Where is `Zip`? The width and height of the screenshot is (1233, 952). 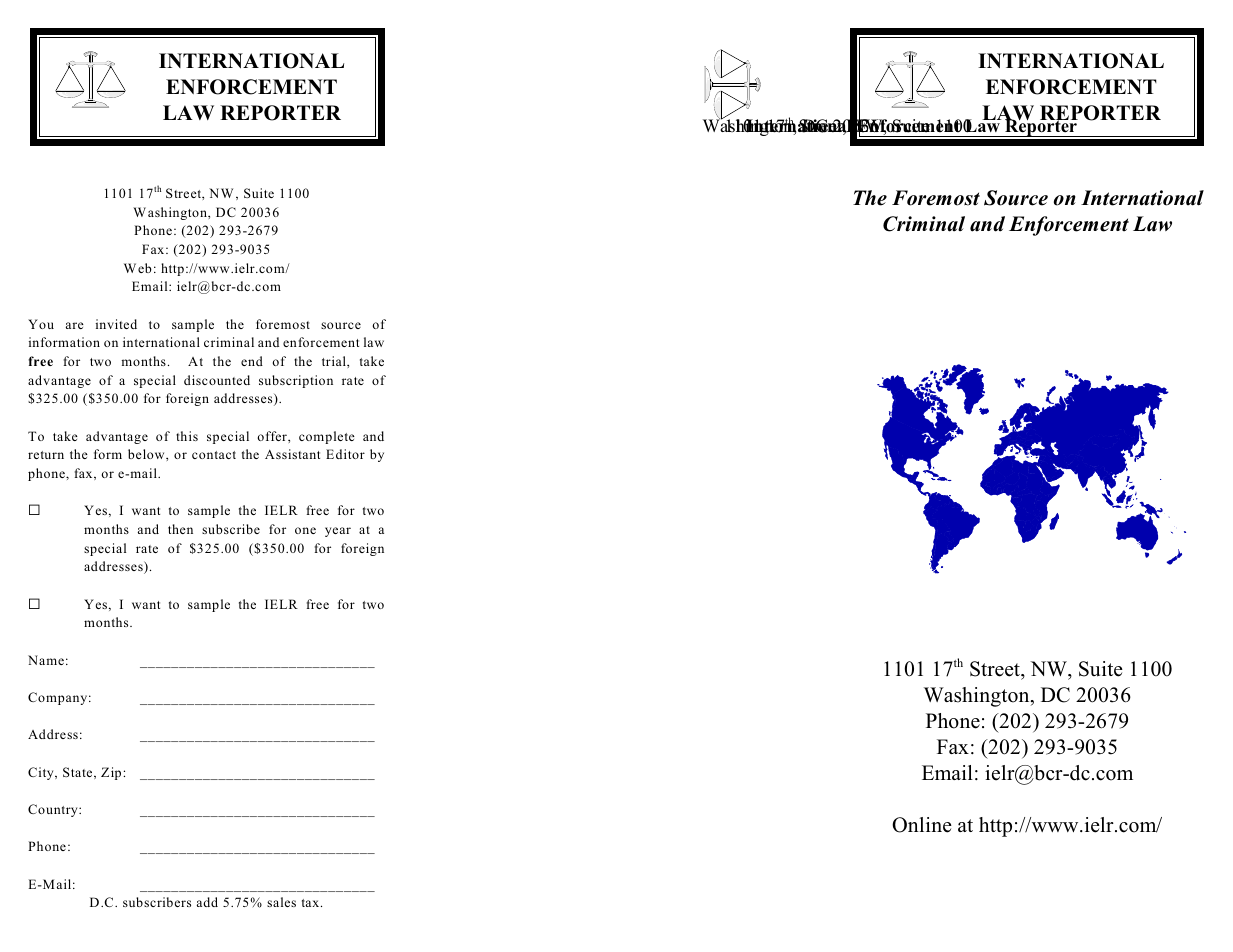 Zip is located at coordinates (112, 773).
